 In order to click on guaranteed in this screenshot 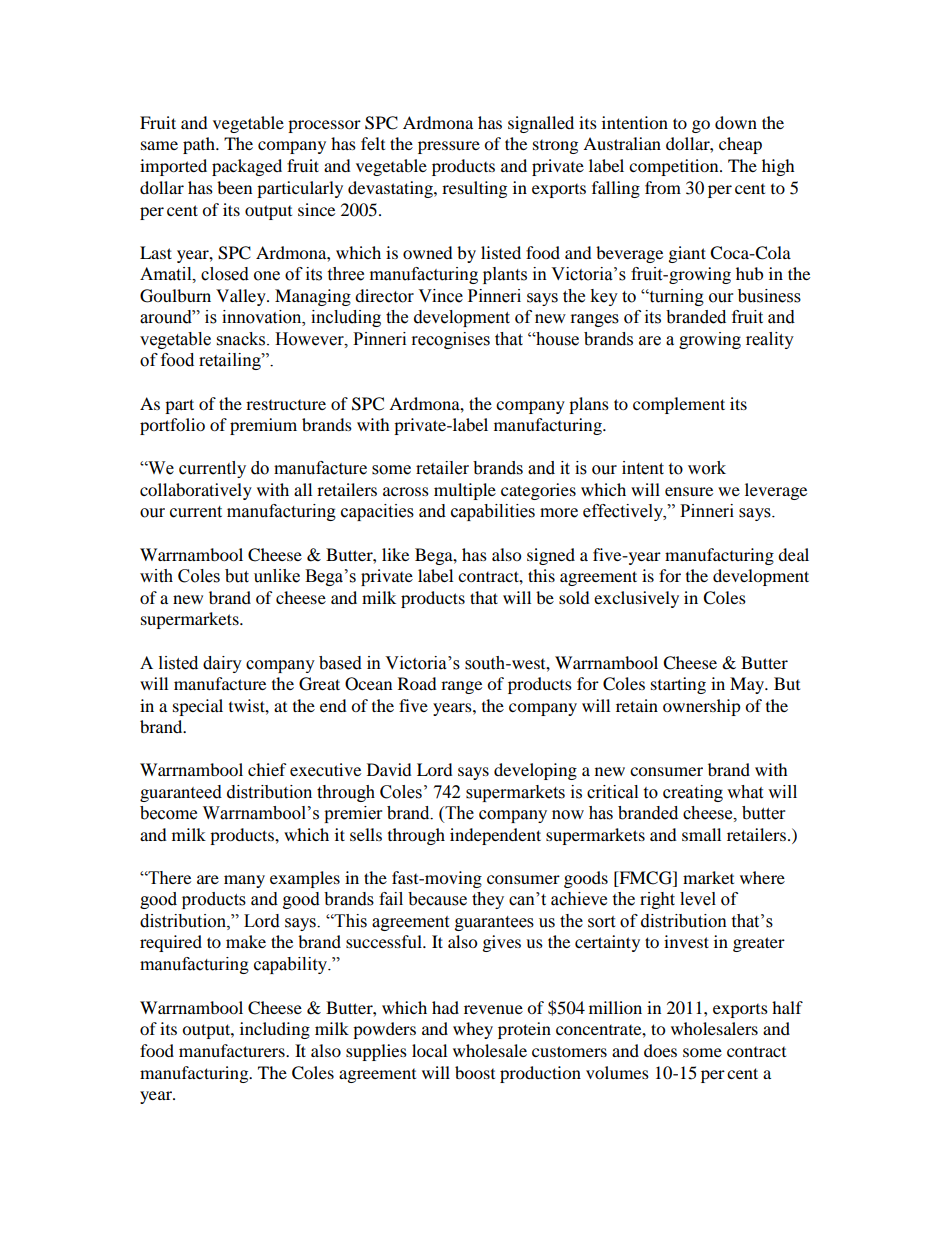, I will do `click(181, 793)`.
